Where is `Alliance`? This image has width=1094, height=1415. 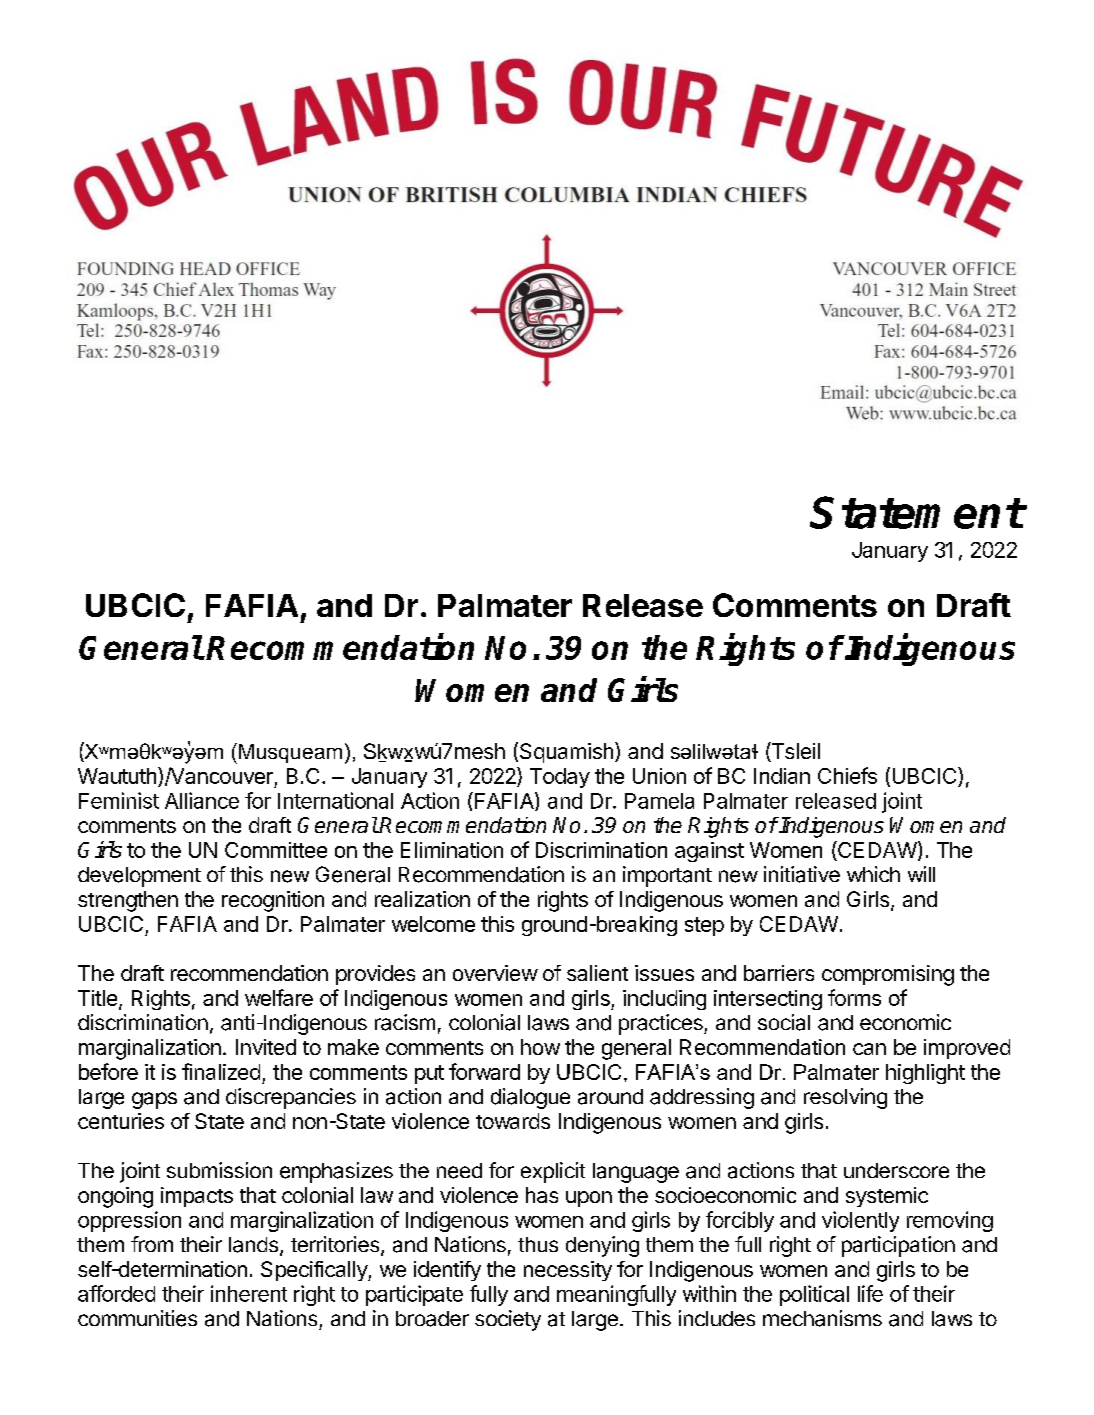
Alliance is located at coordinates (202, 800).
